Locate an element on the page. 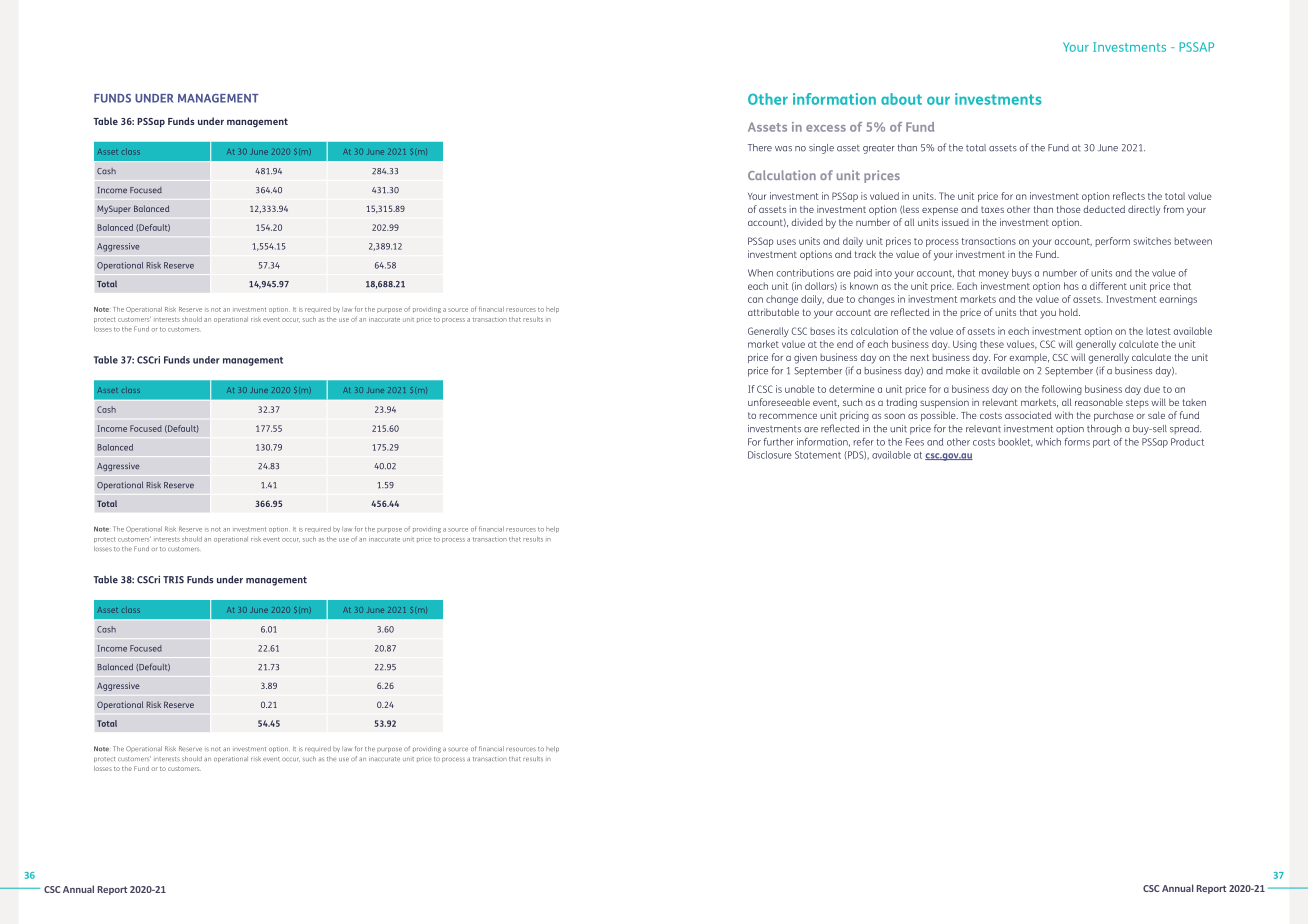  TRIS is located at coordinates (173, 580).
